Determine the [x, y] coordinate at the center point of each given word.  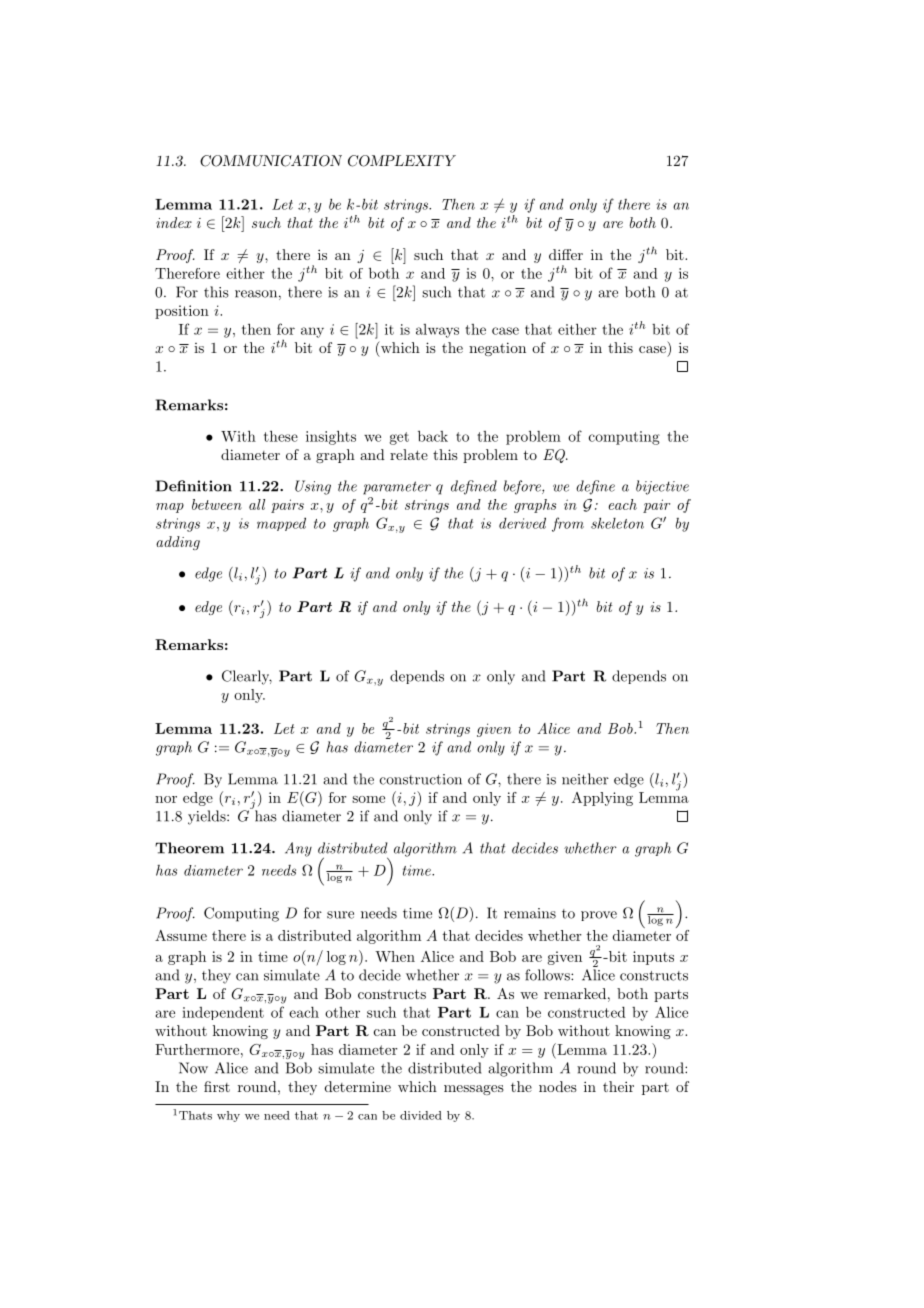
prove [599, 916]
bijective [662, 487]
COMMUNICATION [271, 161]
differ [566, 254]
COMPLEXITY [402, 161]
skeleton [617, 523]
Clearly [247, 677]
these [281, 436]
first [217, 1086]
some [368, 799]
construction [421, 779]
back [433, 436]
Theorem [189, 848]
